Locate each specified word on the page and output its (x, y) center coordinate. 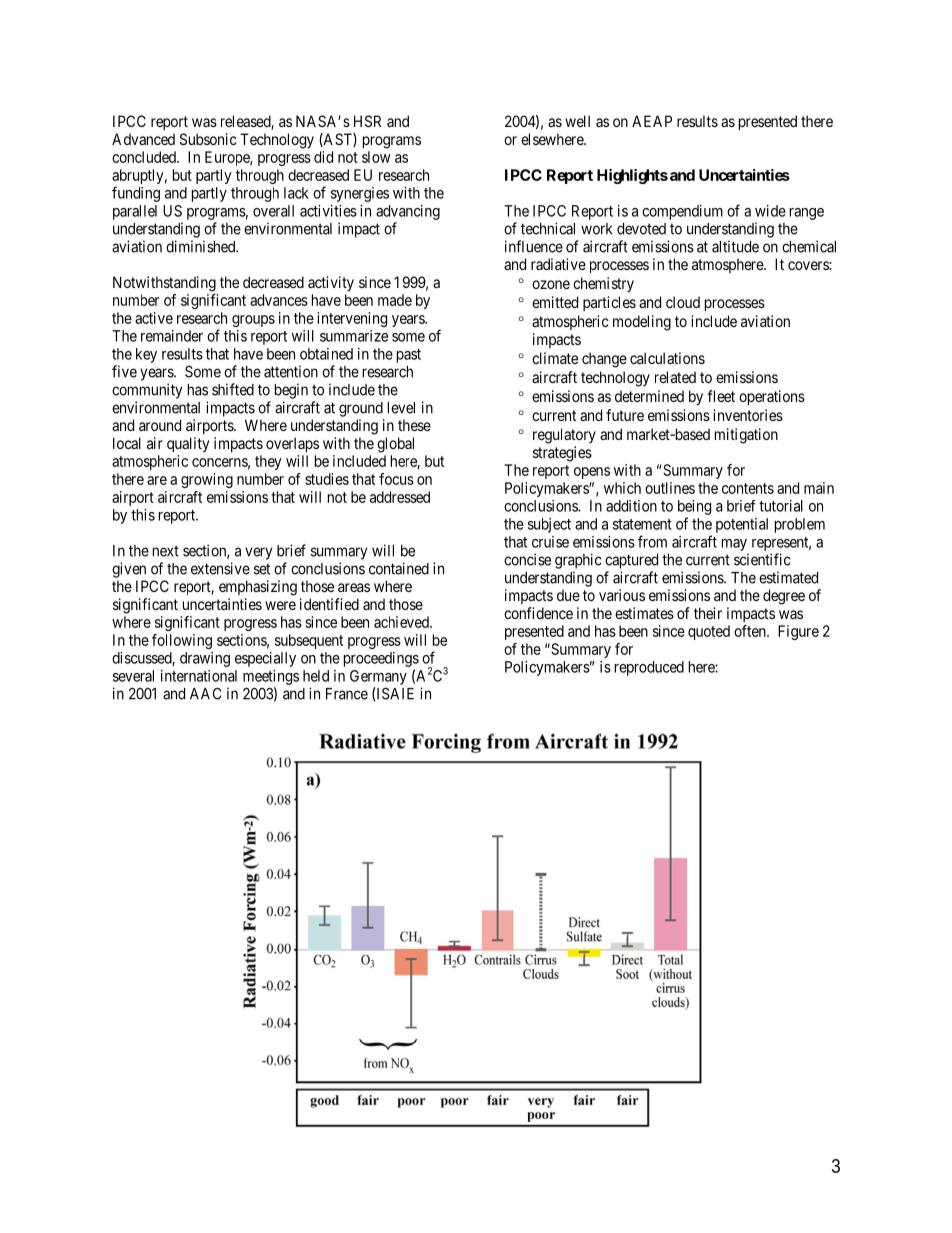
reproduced (649, 668)
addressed (400, 497)
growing (207, 480)
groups (253, 321)
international (199, 676)
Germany (378, 677)
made (395, 300)
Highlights (632, 176)
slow (376, 157)
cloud (683, 302)
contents (748, 488)
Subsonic (208, 139)
